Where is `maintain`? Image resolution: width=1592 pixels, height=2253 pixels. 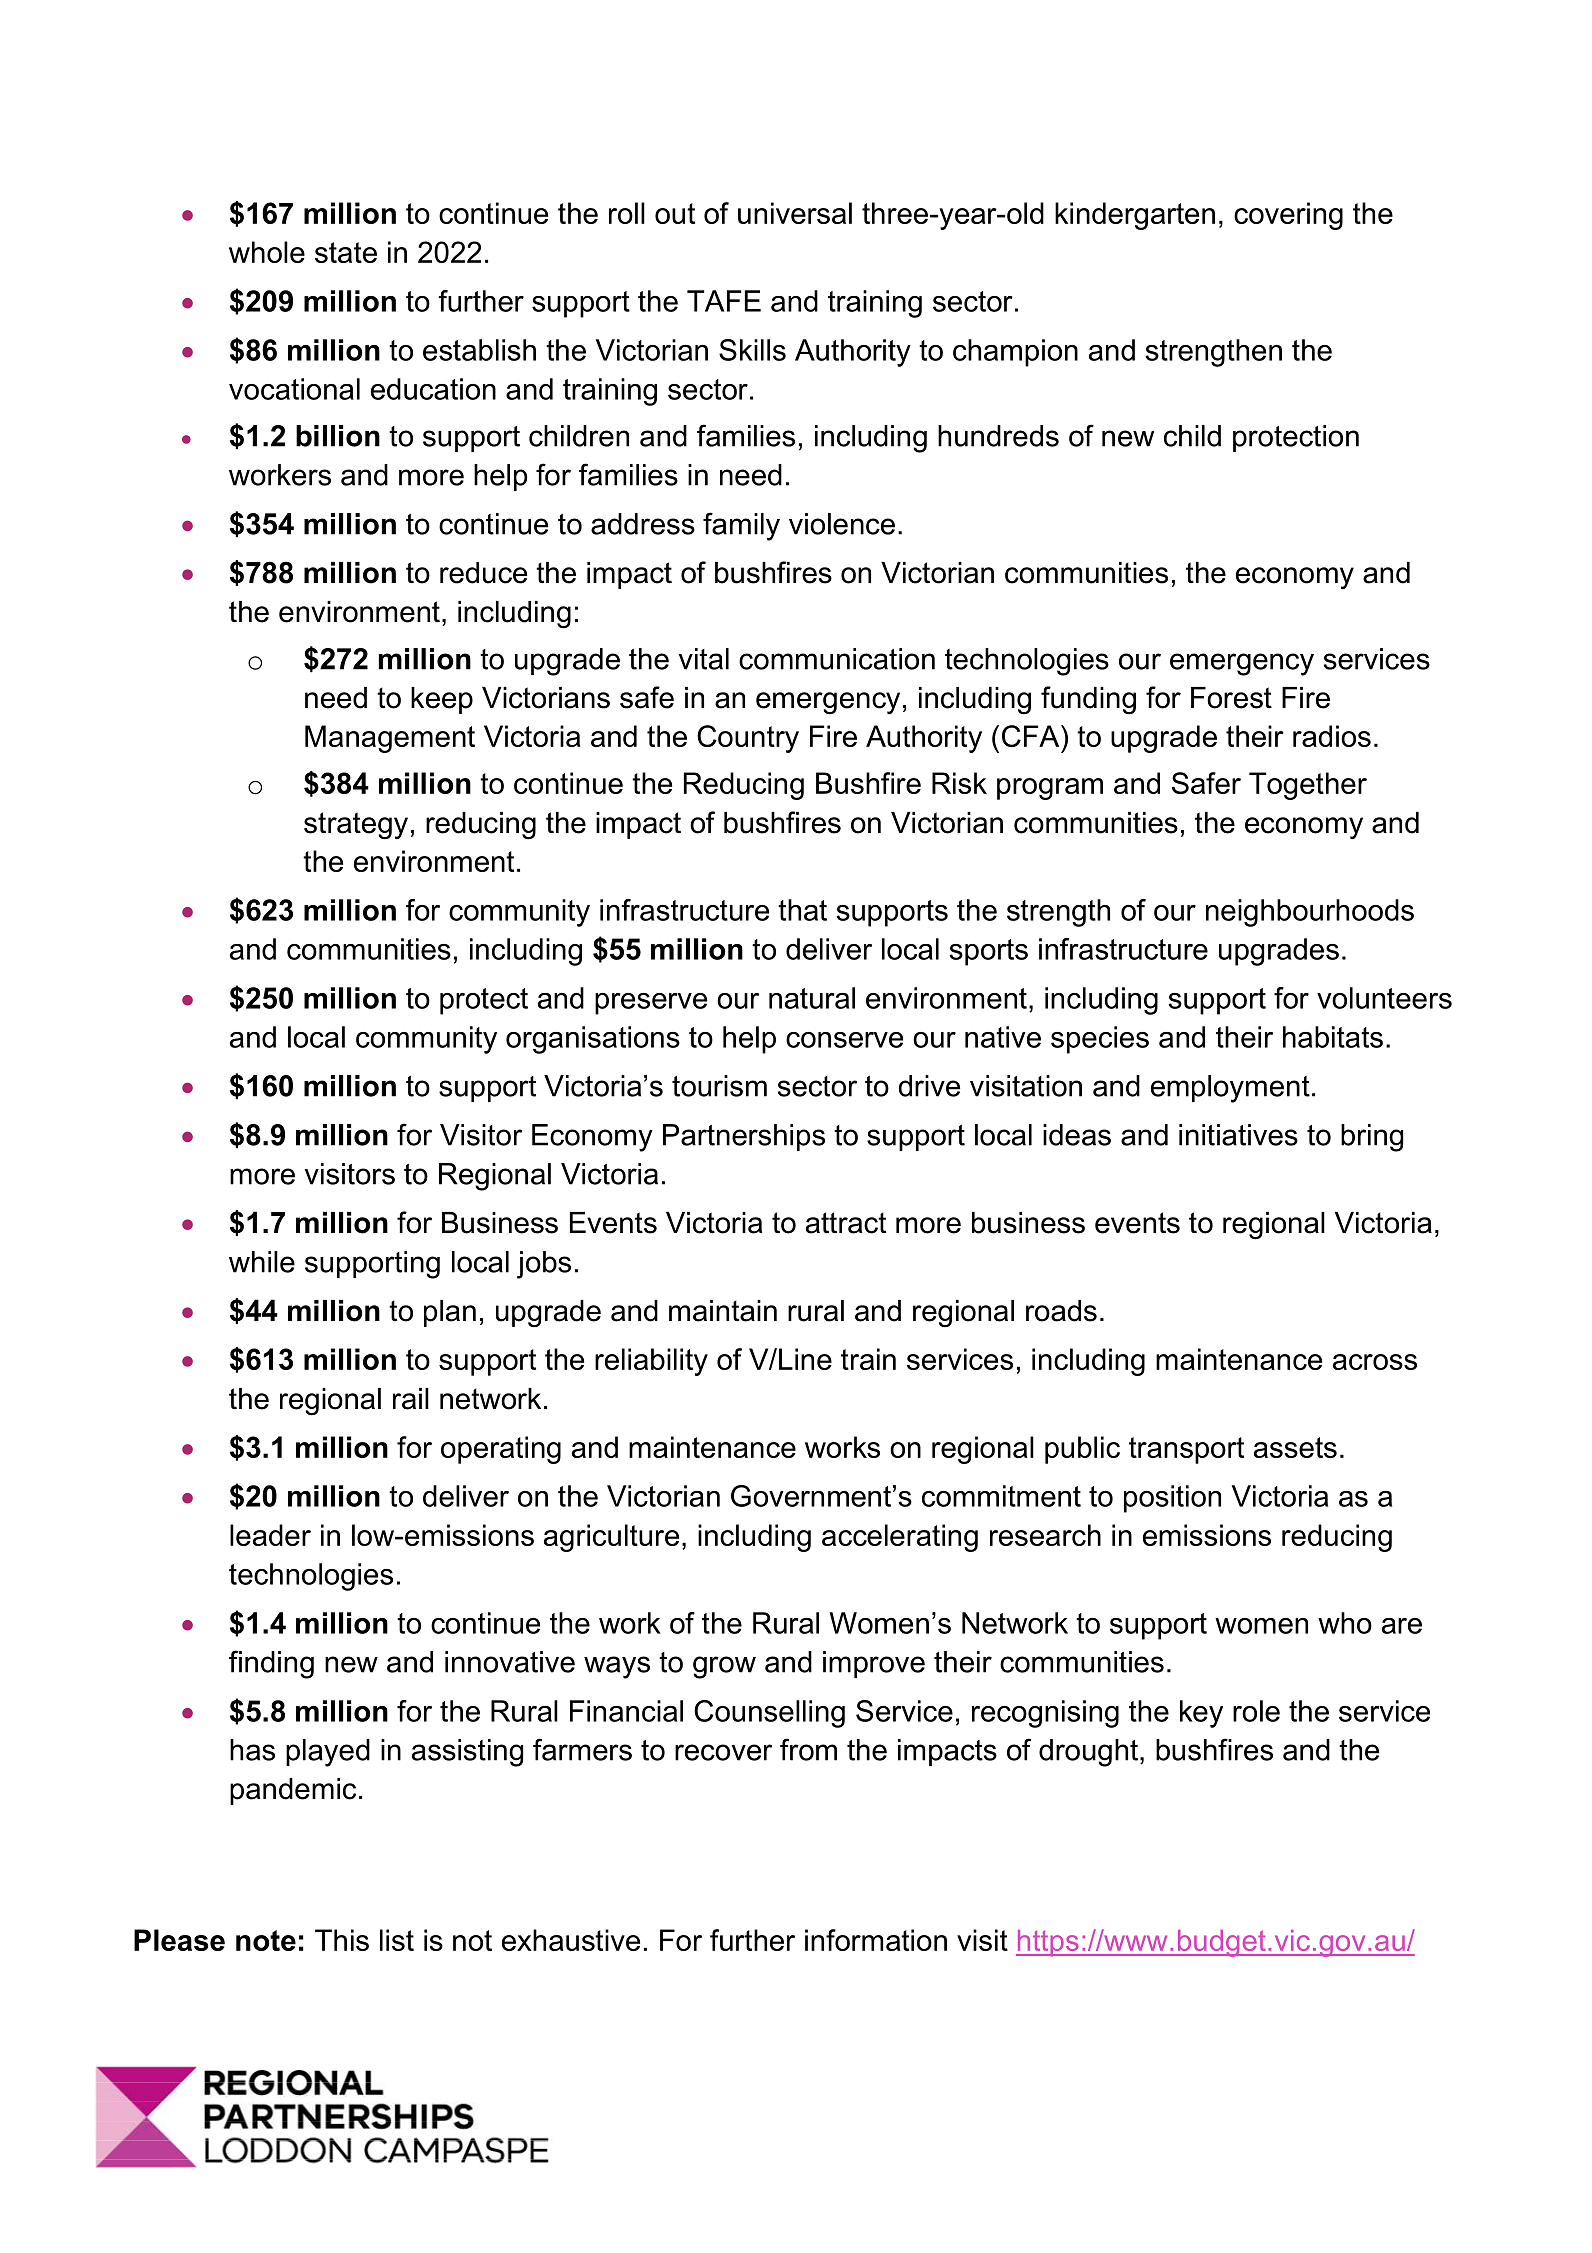
maintain is located at coordinates (723, 1311).
